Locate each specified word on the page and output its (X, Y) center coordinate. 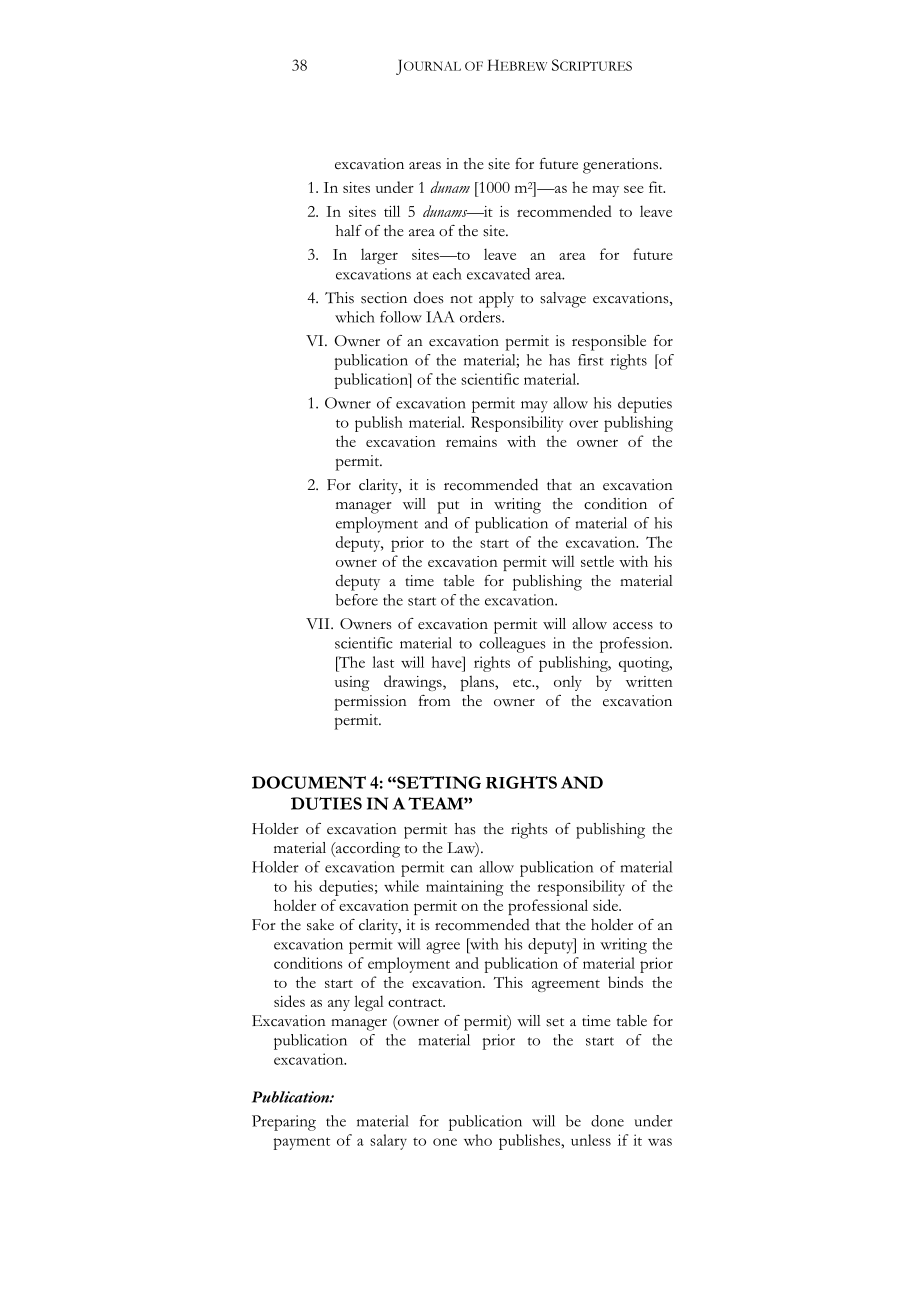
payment (301, 1143)
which (355, 317)
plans (478, 683)
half (349, 230)
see (634, 189)
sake (320, 925)
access (633, 626)
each (447, 274)
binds (625, 982)
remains (471, 441)
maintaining (465, 888)
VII (319, 623)
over (583, 424)
